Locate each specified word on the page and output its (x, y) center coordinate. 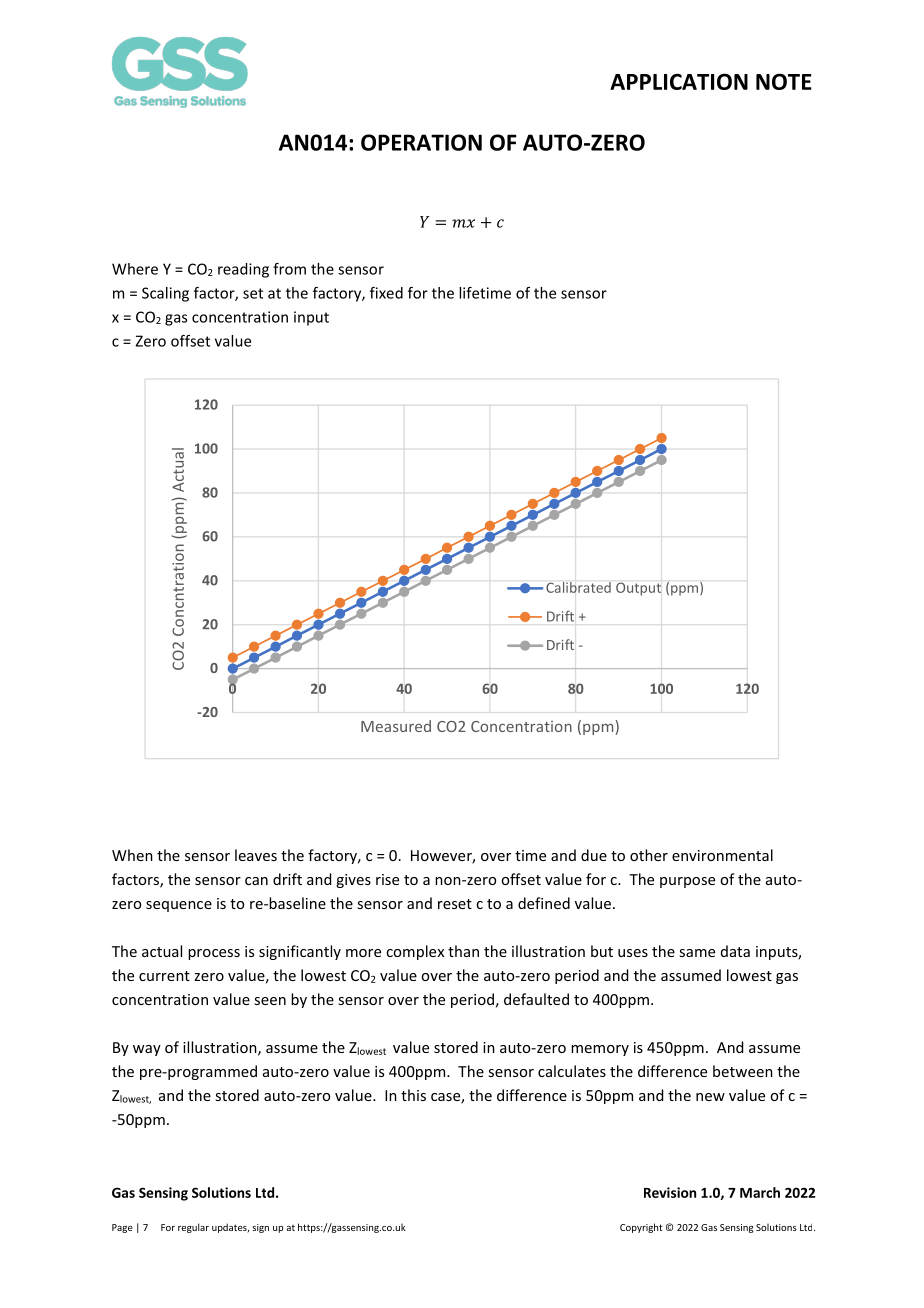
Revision (670, 1192)
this (413, 1095)
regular (193, 1228)
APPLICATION (679, 81)
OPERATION (421, 142)
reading (243, 270)
